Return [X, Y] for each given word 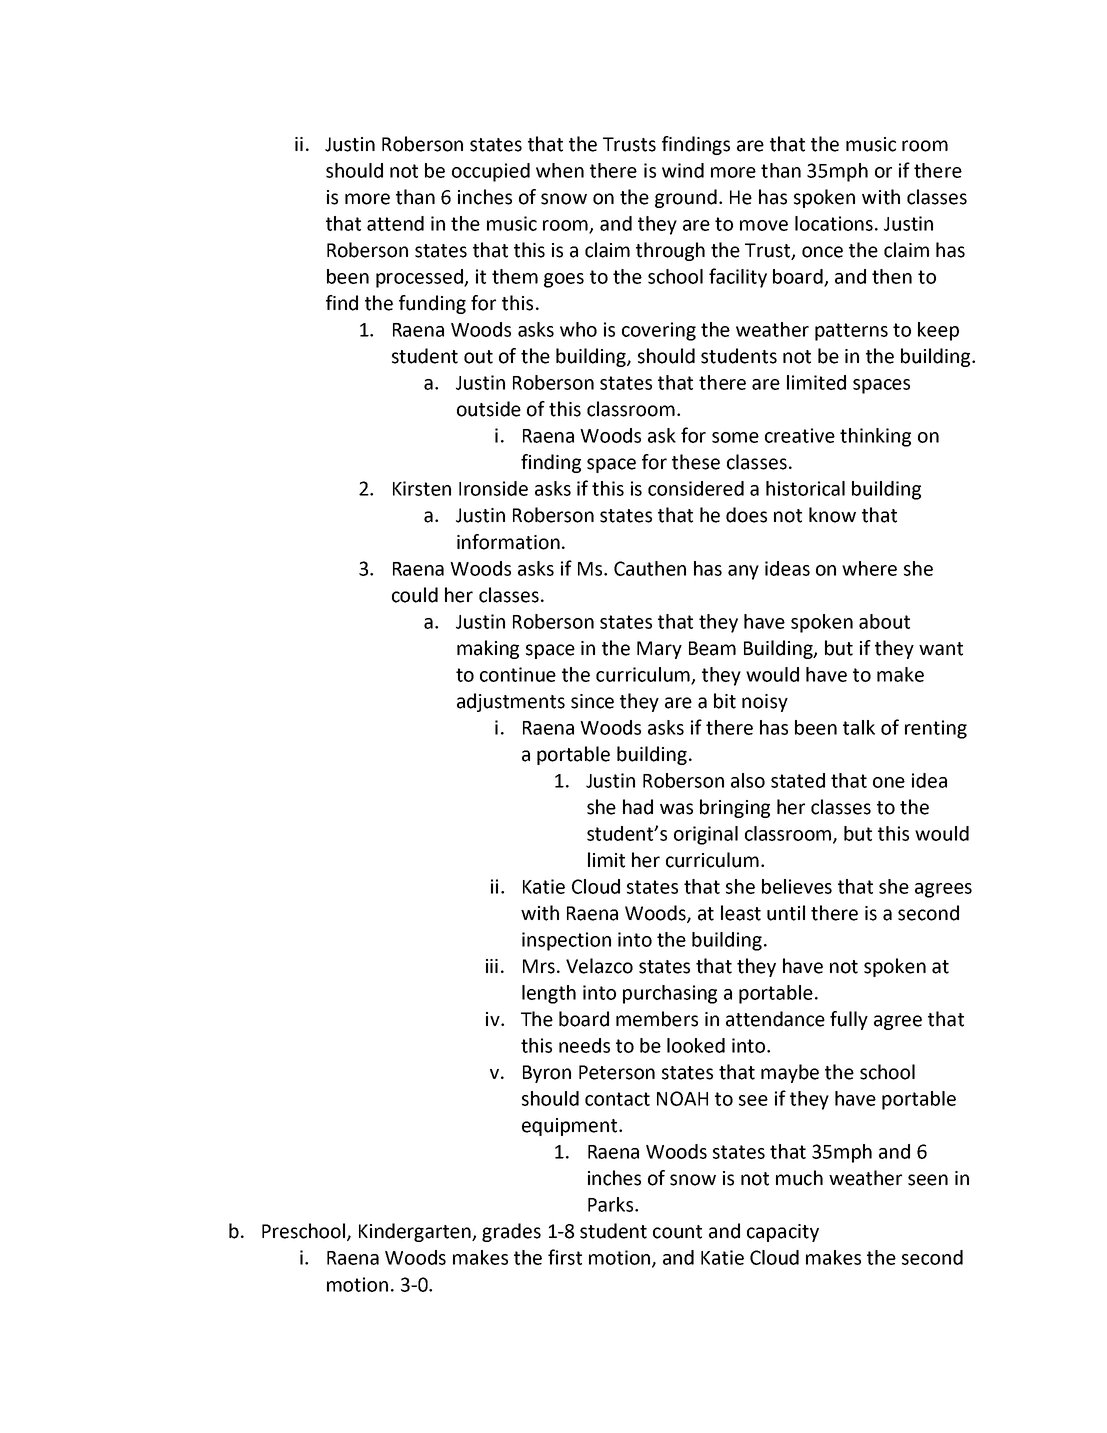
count [677, 1232]
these [696, 462]
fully [849, 1020]
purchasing [670, 994]
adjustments [511, 702]
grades [511, 1232]
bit [725, 701]
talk [859, 727]
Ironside [493, 488]
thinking [875, 437]
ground [686, 198]
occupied [491, 172]
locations [834, 223]
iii [492, 966]
